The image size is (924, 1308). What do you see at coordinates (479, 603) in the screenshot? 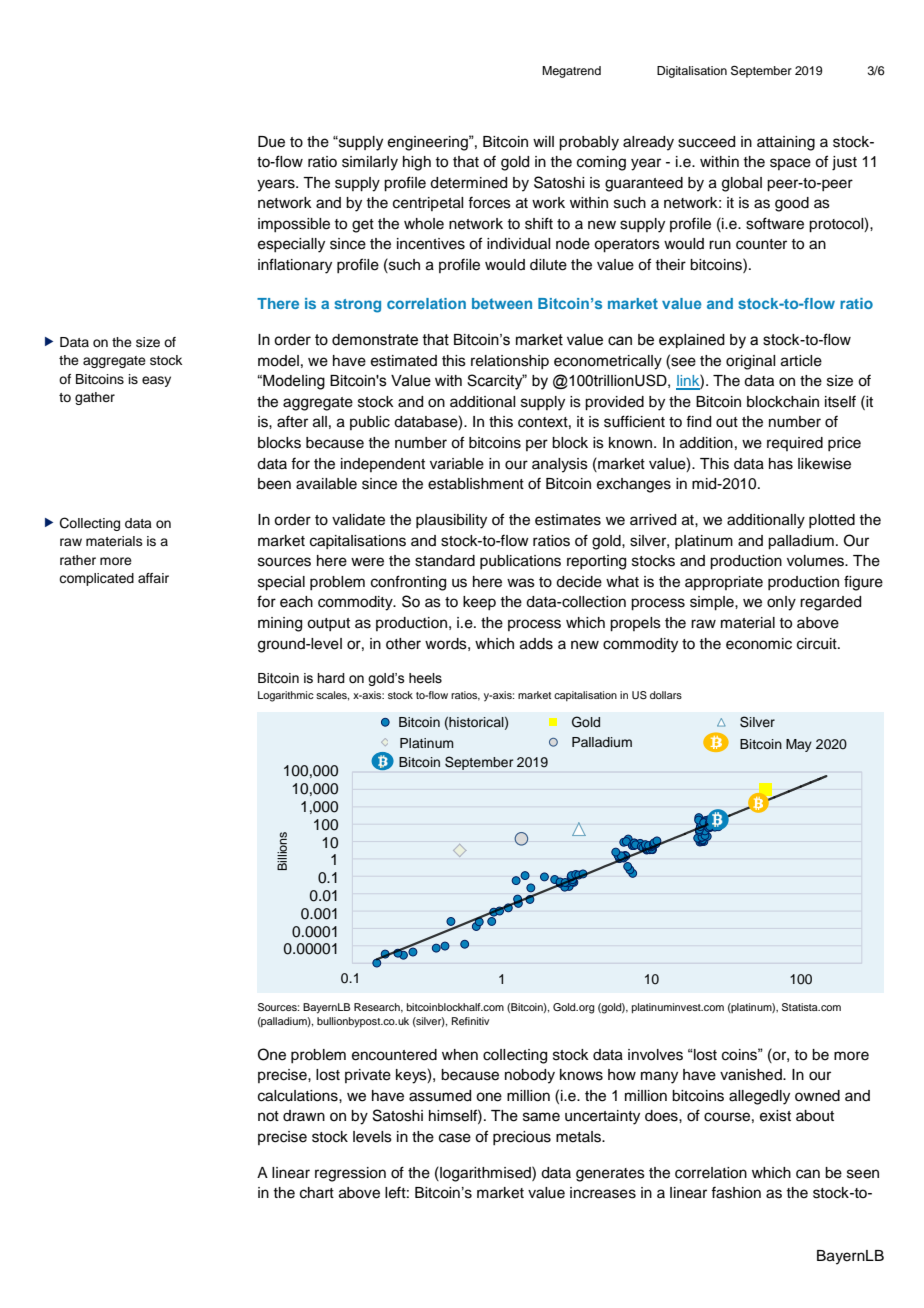
I see `keep` at bounding box center [479, 603].
